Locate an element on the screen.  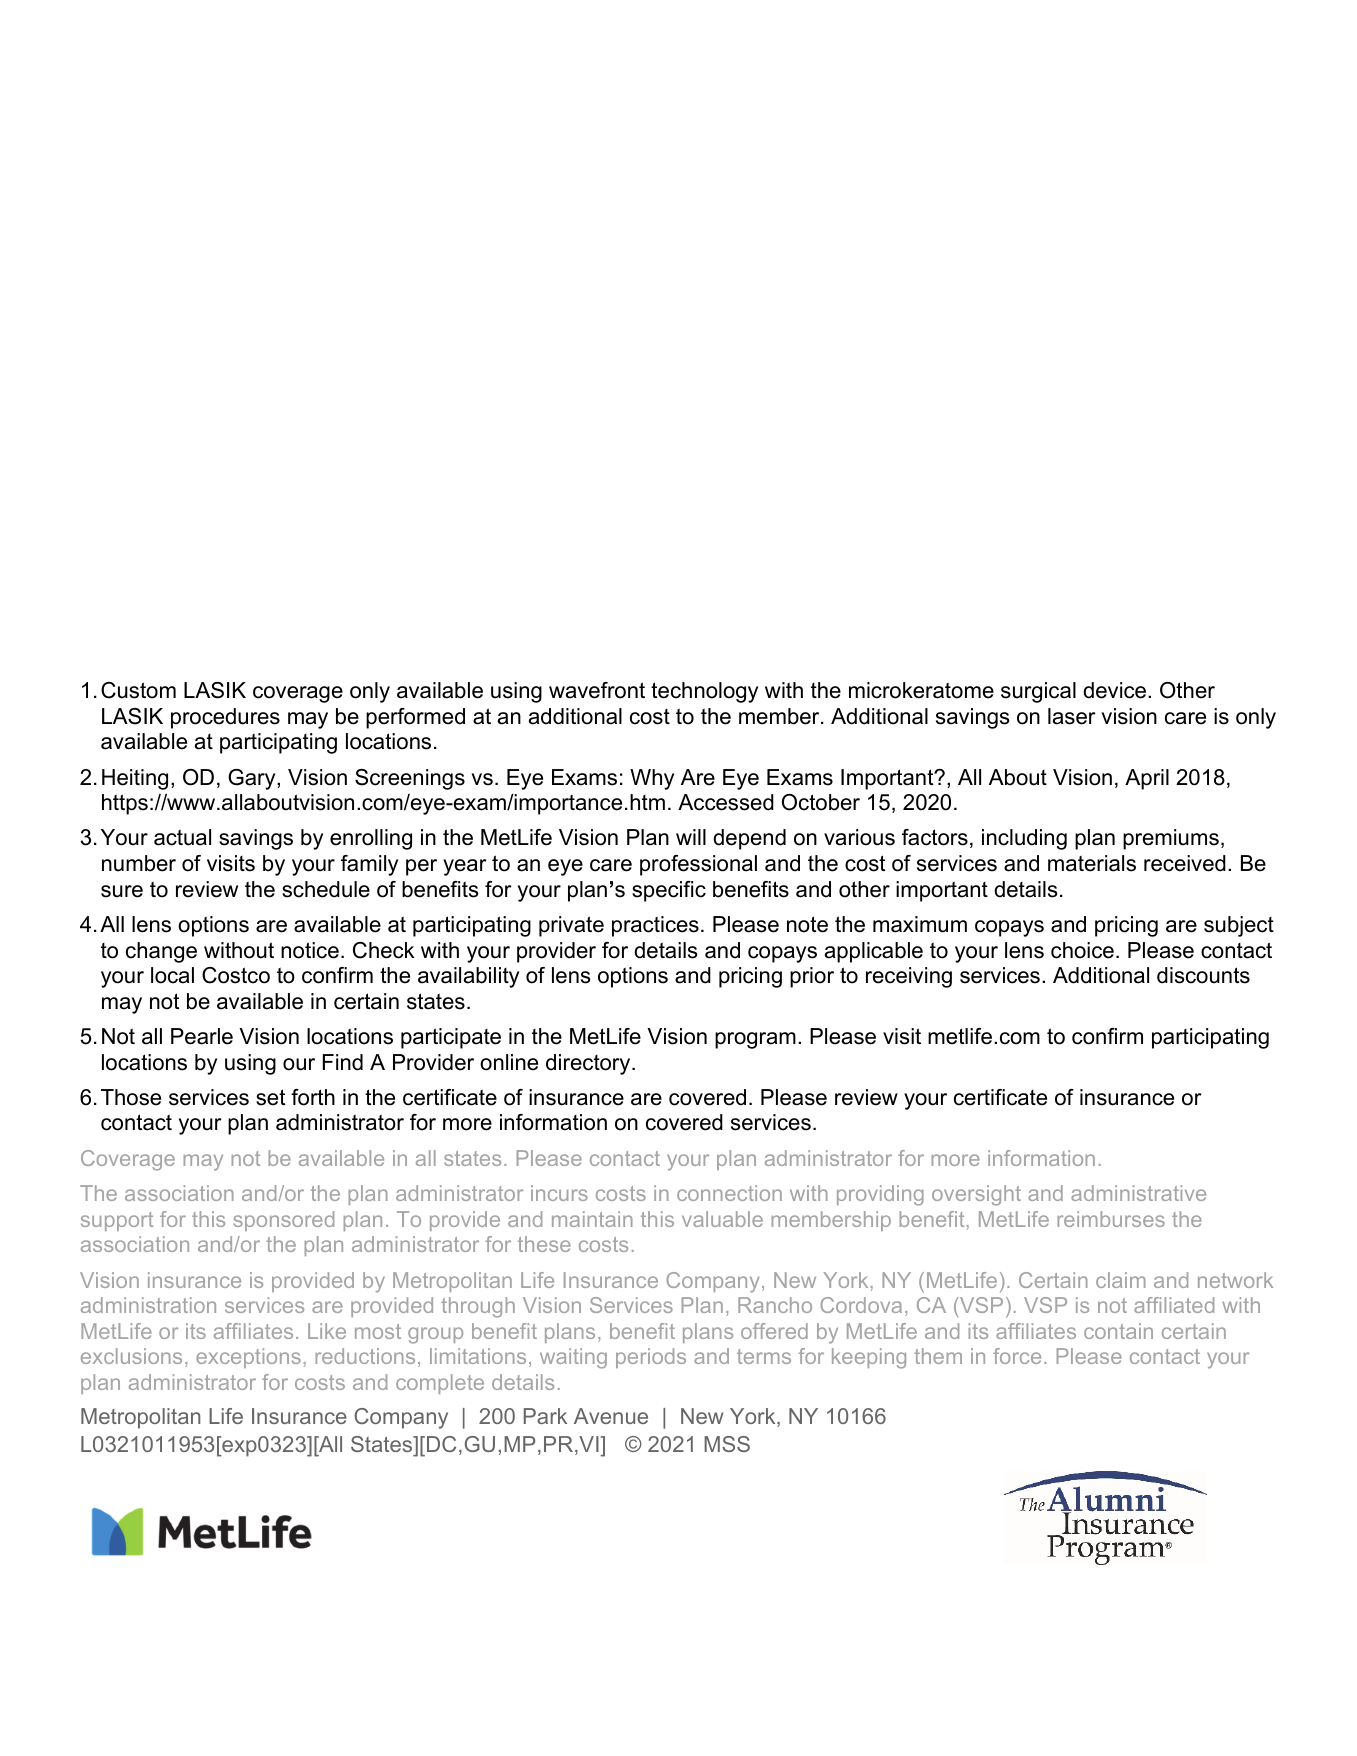
exceptions is located at coordinates (248, 1358).
